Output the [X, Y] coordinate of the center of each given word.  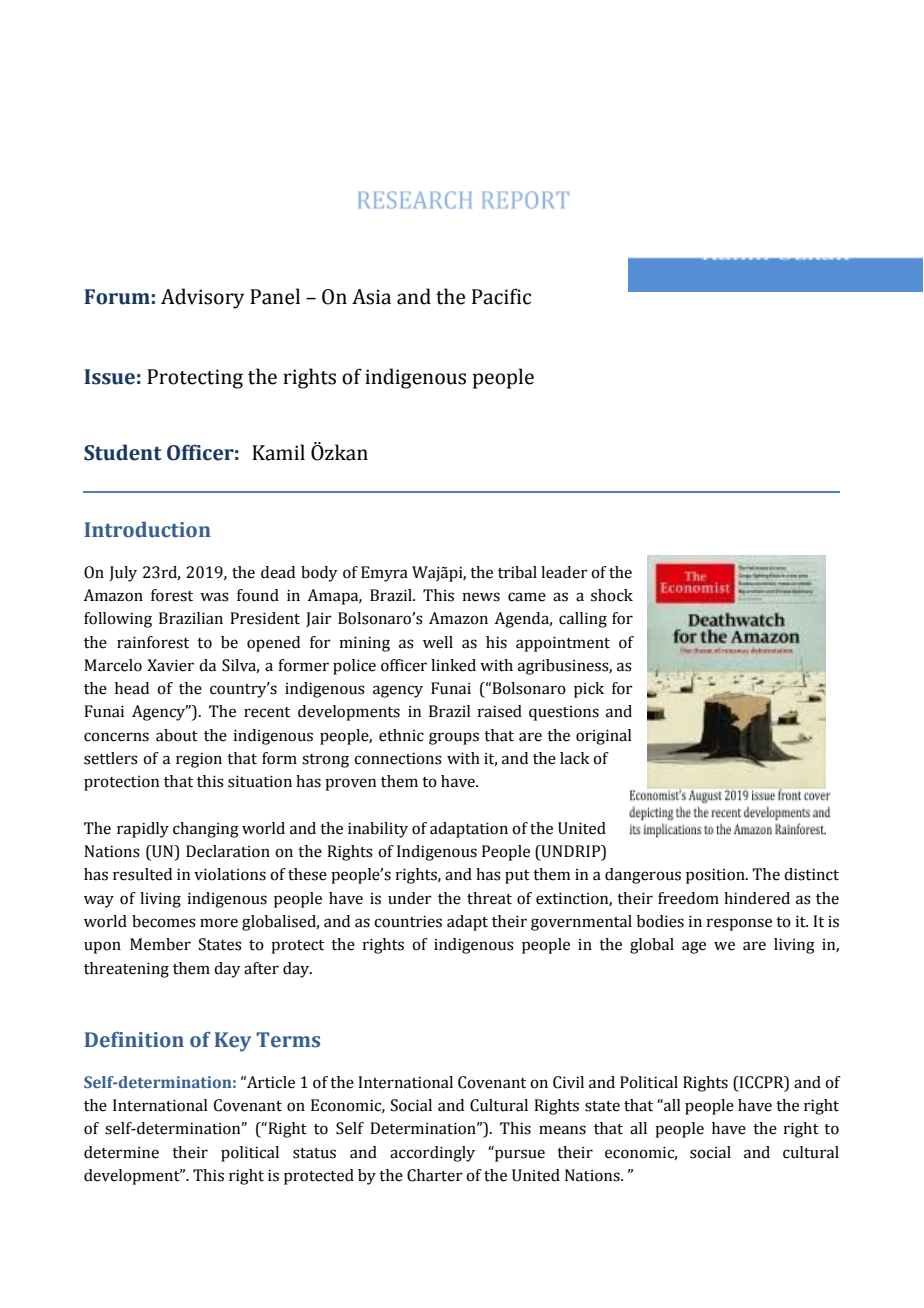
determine [121, 1152]
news [481, 597]
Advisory [202, 298]
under [410, 898]
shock [612, 595]
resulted [142, 874]
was [214, 597]
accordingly [432, 1154]
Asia [371, 297]
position [716, 876]
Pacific [501, 296]
